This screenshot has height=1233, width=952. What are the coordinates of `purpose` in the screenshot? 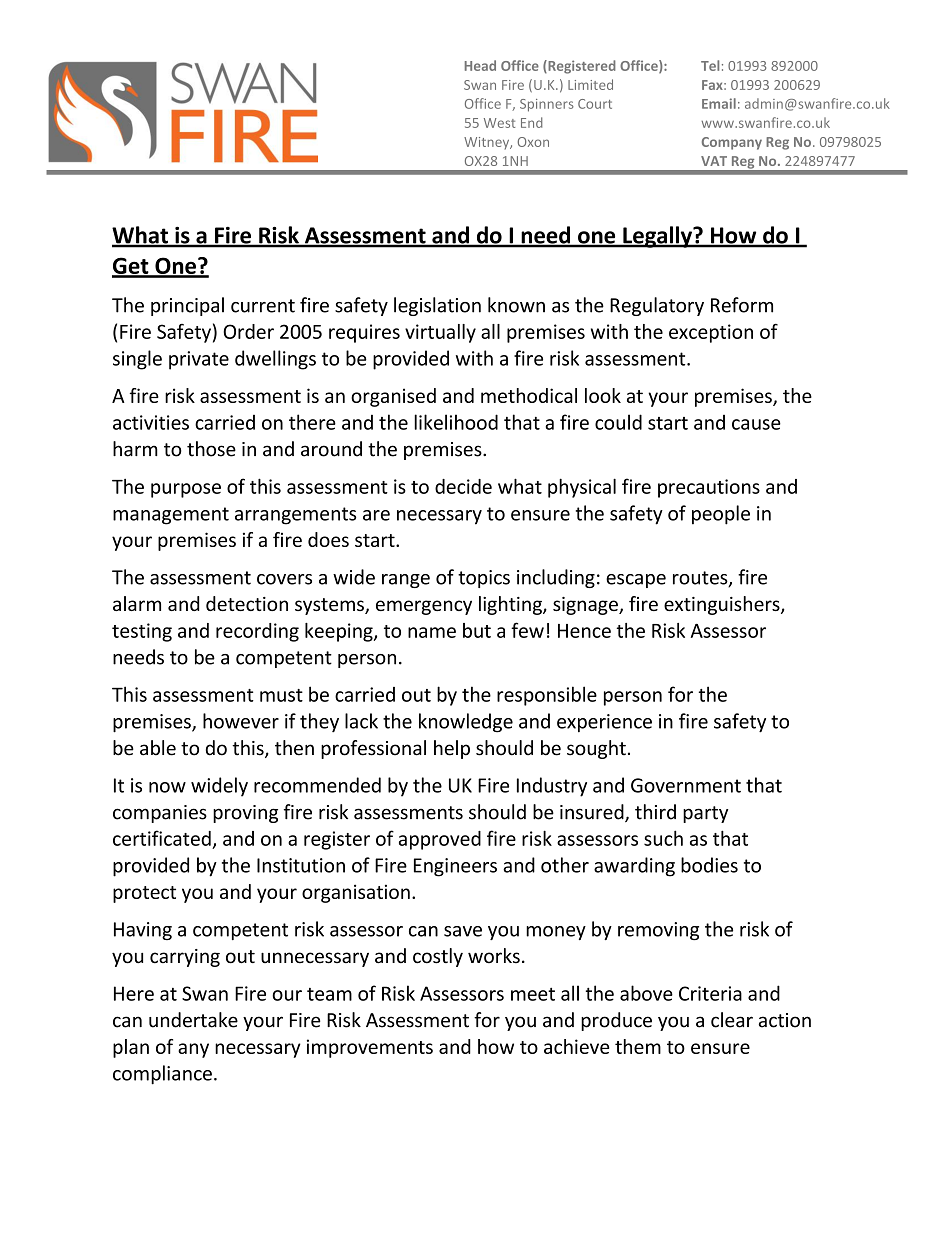 It's located at (186, 490).
